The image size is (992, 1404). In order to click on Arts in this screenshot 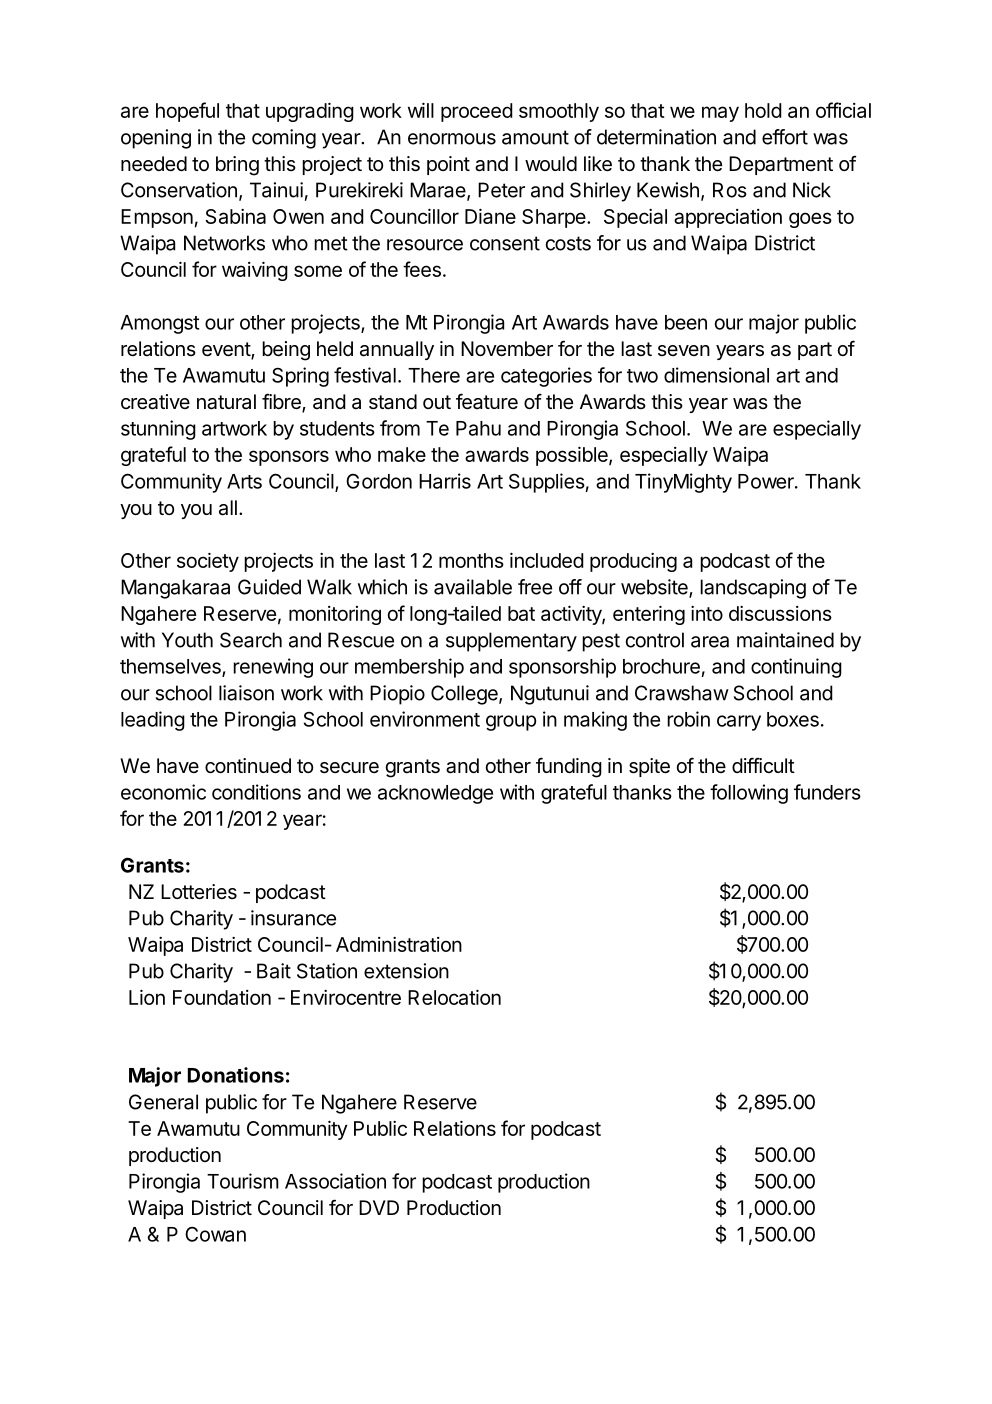, I will do `click(244, 481)`.
